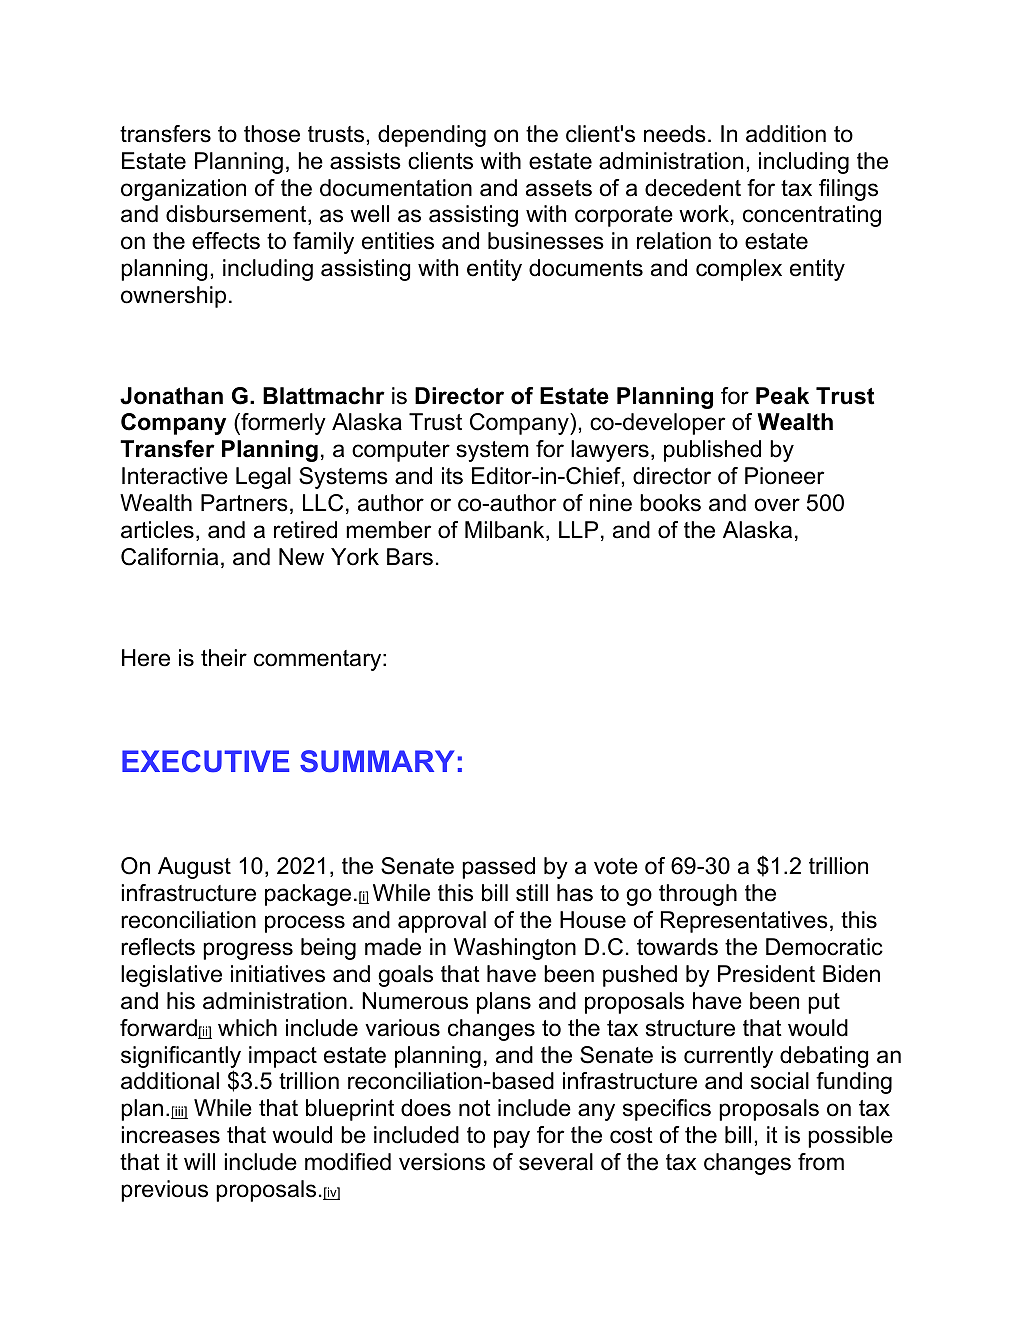 This screenshot has width=1023, height=1323. What do you see at coordinates (559, 188) in the screenshot?
I see `assets` at bounding box center [559, 188].
